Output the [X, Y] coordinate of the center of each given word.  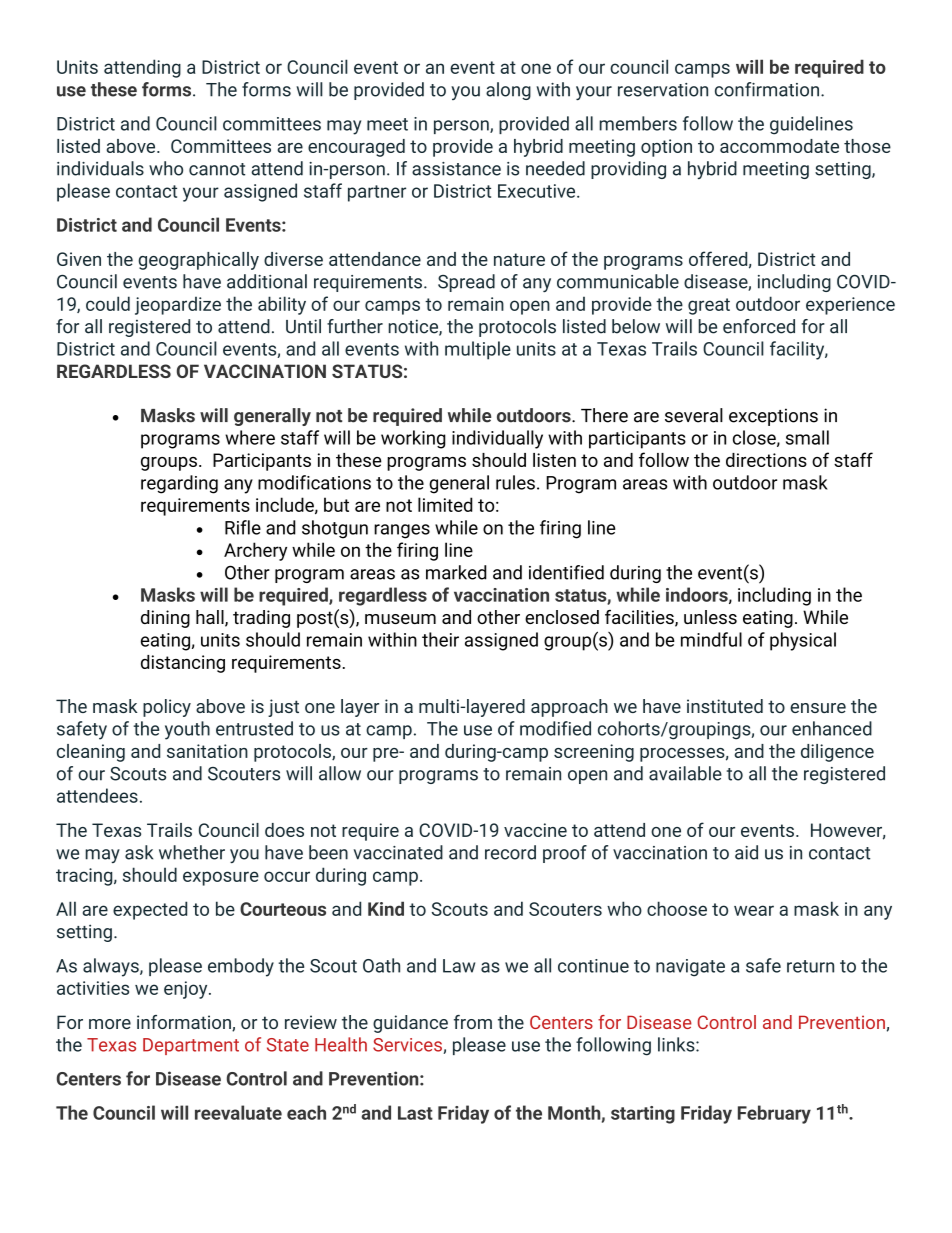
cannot [217, 169]
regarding [179, 484]
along [508, 91]
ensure [818, 708]
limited [445, 504]
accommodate [779, 146]
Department [191, 1046]
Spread [466, 283]
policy [167, 708]
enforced [759, 326]
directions [766, 460]
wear [754, 910]
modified [555, 728]
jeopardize [178, 305]
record [510, 852]
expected [150, 910]
